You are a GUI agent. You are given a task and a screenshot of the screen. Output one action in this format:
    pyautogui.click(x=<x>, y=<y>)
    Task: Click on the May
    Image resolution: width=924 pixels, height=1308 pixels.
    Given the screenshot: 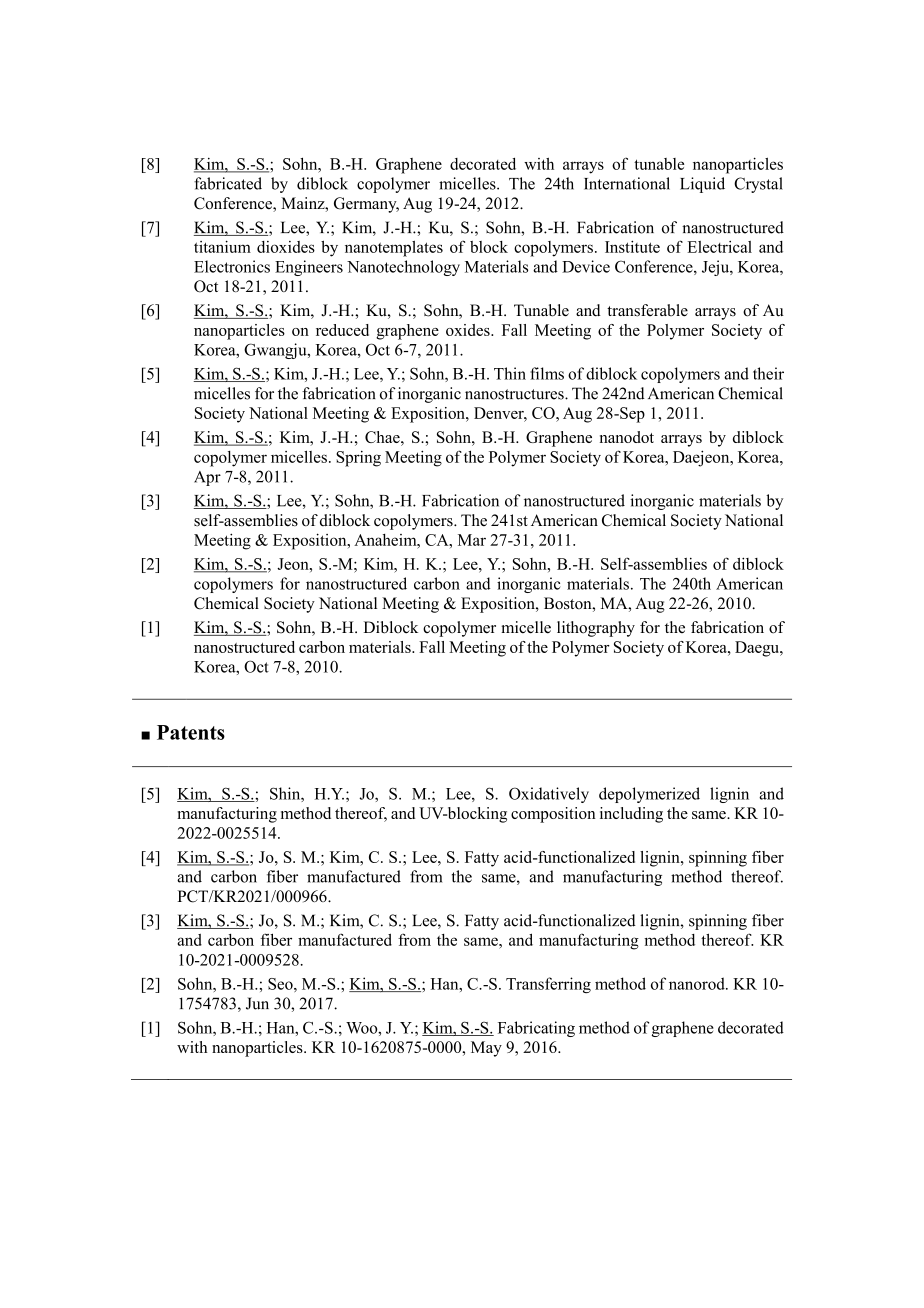 What is the action you would take?
    pyautogui.click(x=486, y=1049)
